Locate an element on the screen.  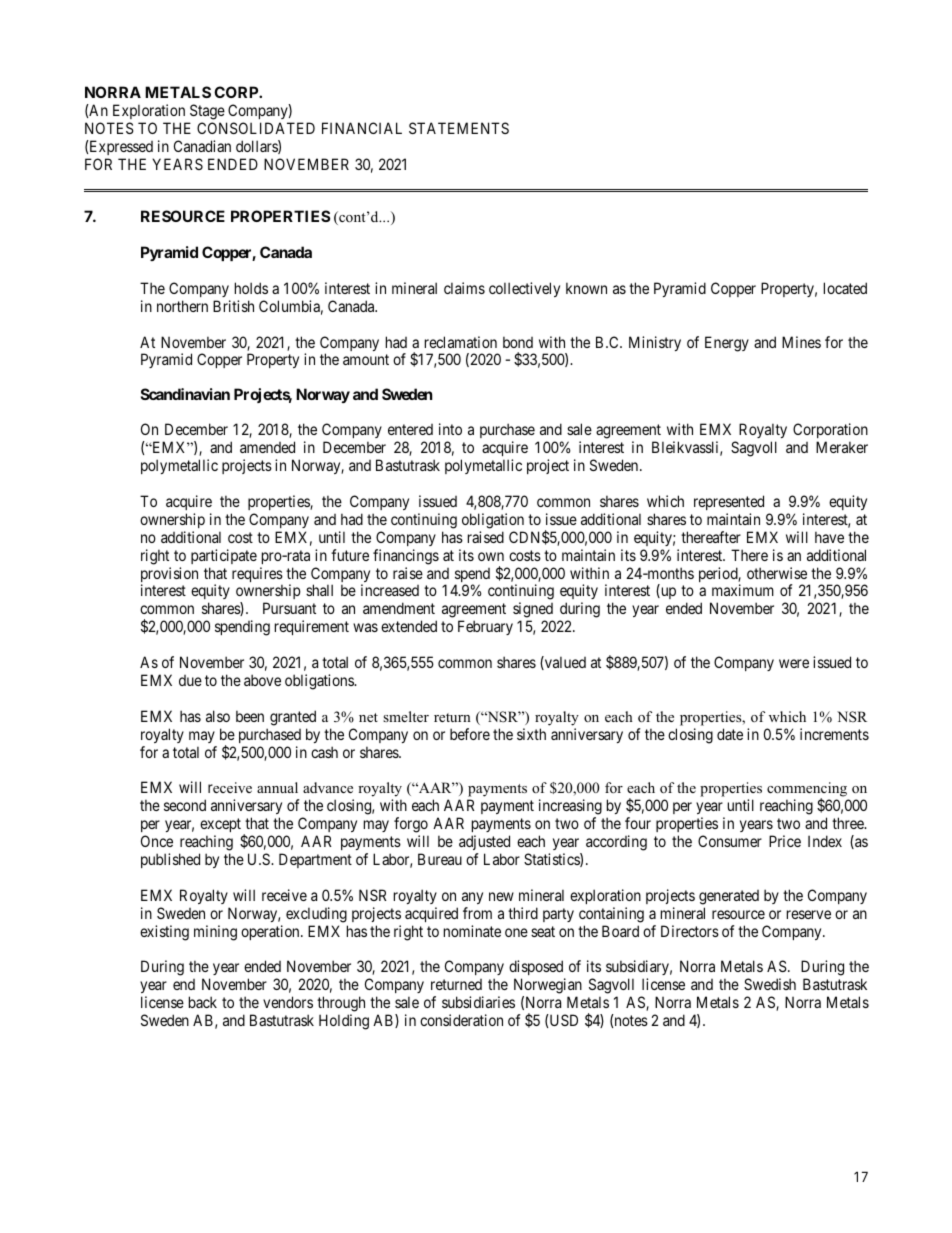
otherwise is located at coordinates (777, 573).
